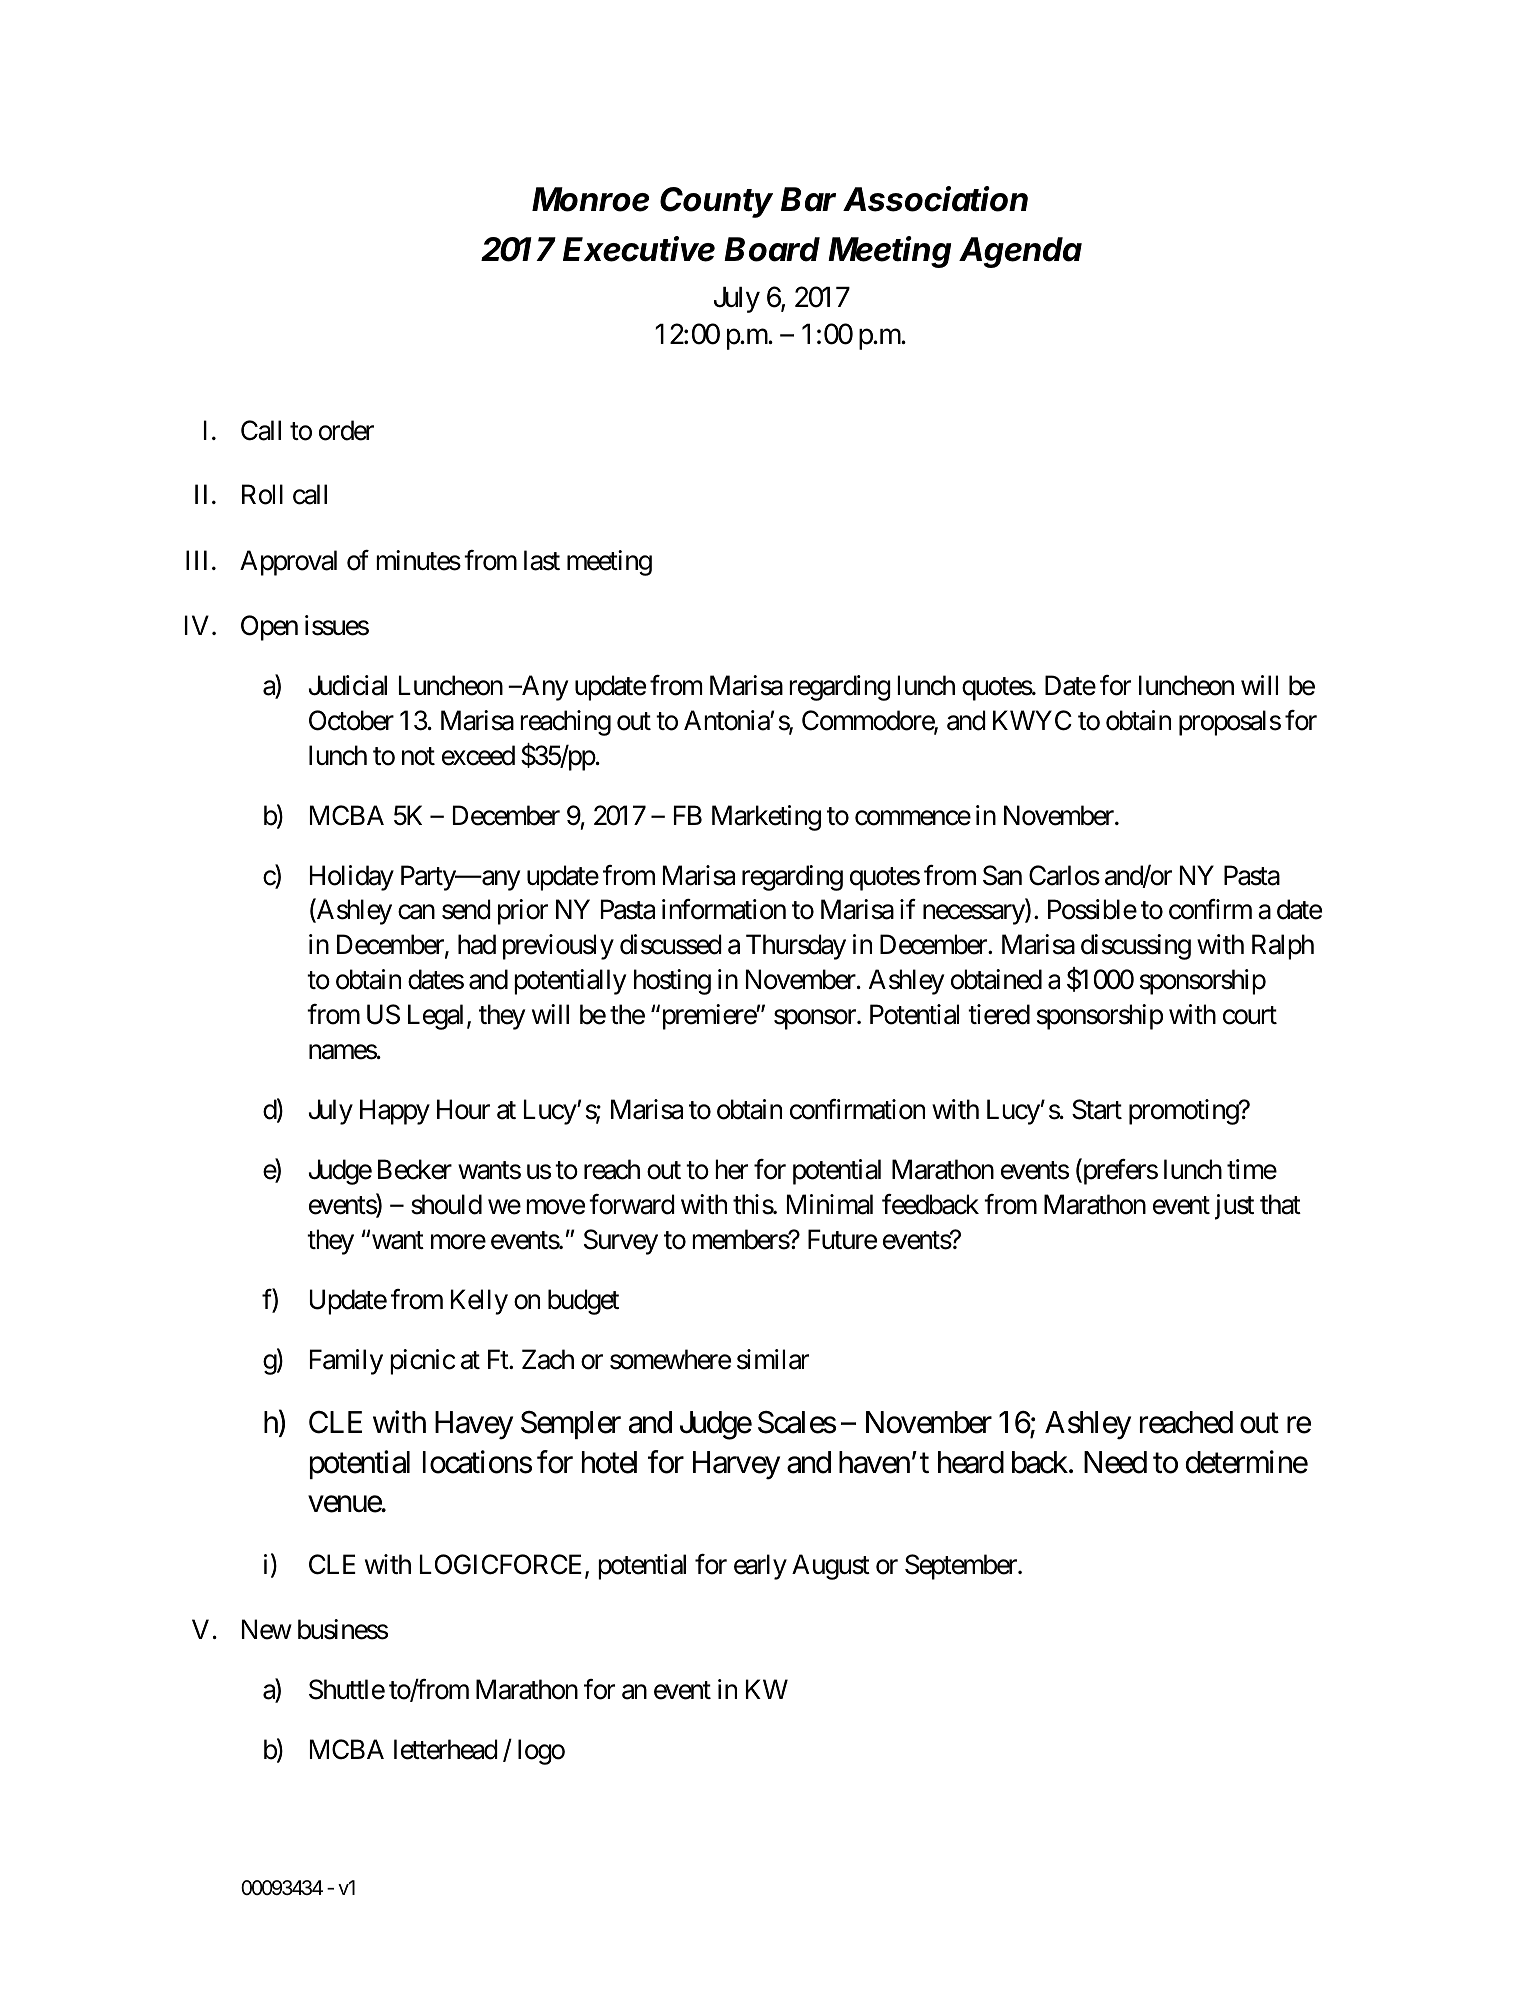  I want to click on Holiday, so click(352, 878).
